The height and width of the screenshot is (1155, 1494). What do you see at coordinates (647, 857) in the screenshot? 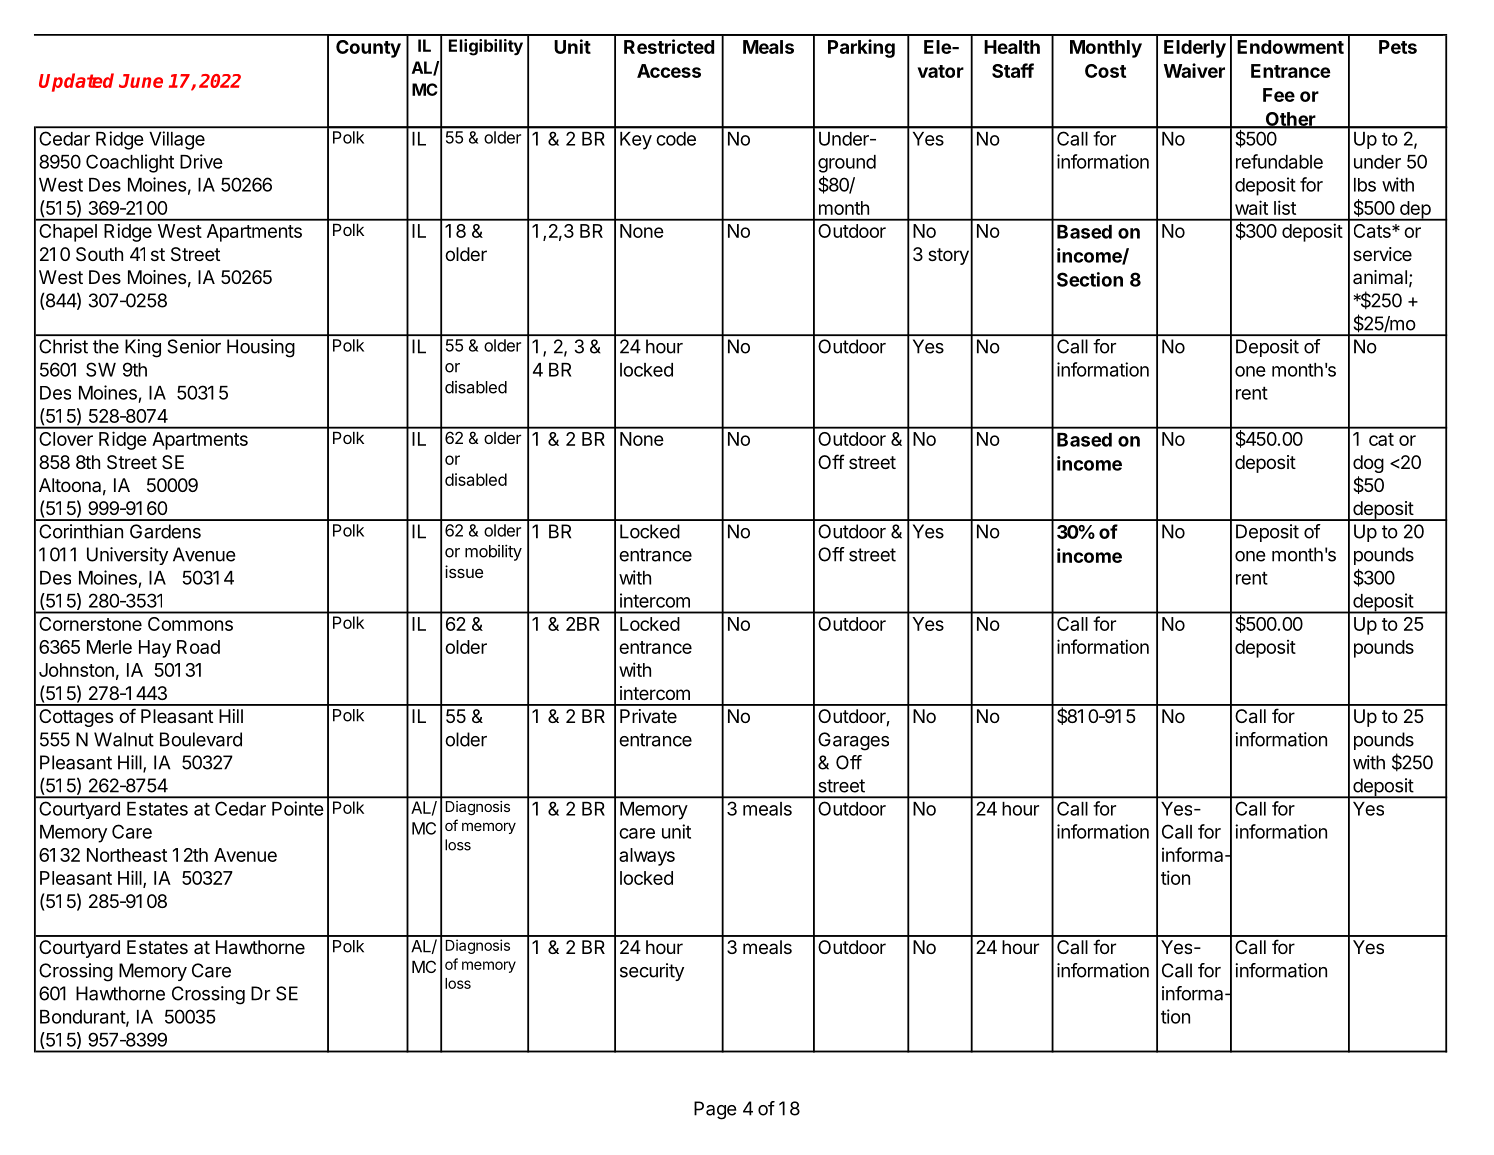
I see `always` at bounding box center [647, 857].
